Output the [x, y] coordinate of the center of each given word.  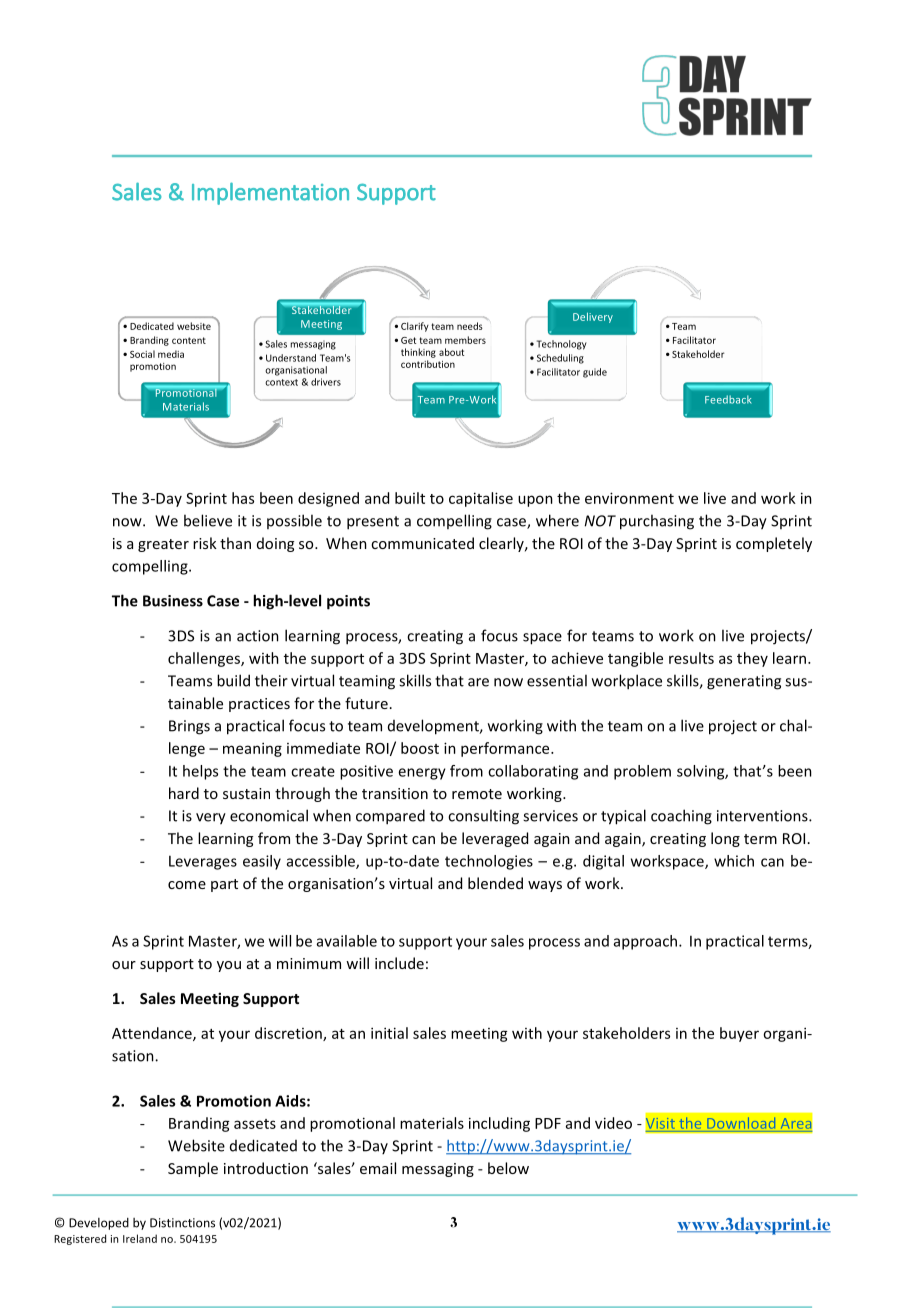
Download [741, 1123]
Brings [189, 727]
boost [420, 748]
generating [744, 682]
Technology [562, 345]
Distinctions [182, 1223]
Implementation [270, 193]
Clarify [415, 327]
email [378, 1168]
